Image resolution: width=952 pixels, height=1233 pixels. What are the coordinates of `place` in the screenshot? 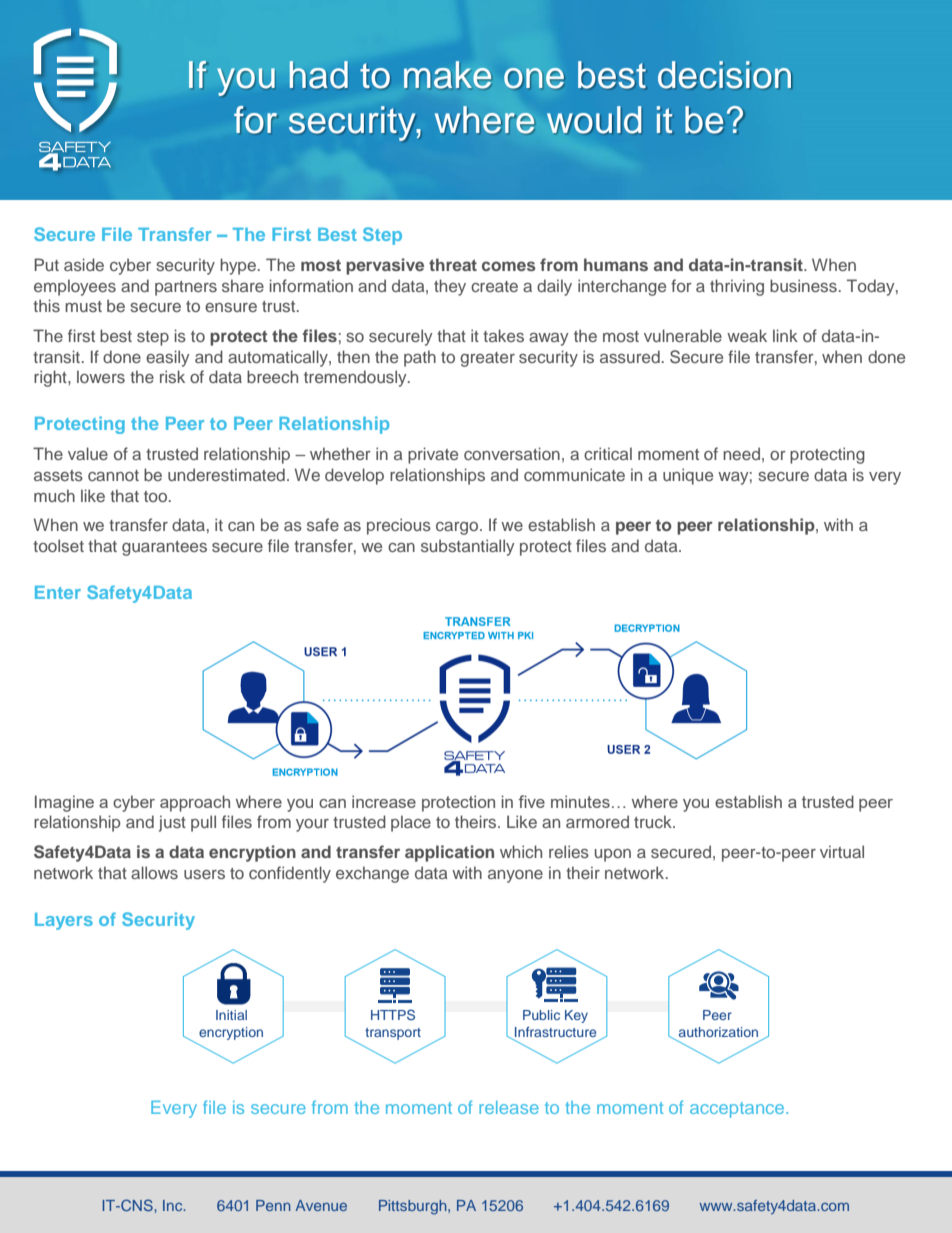 It's located at (411, 823).
